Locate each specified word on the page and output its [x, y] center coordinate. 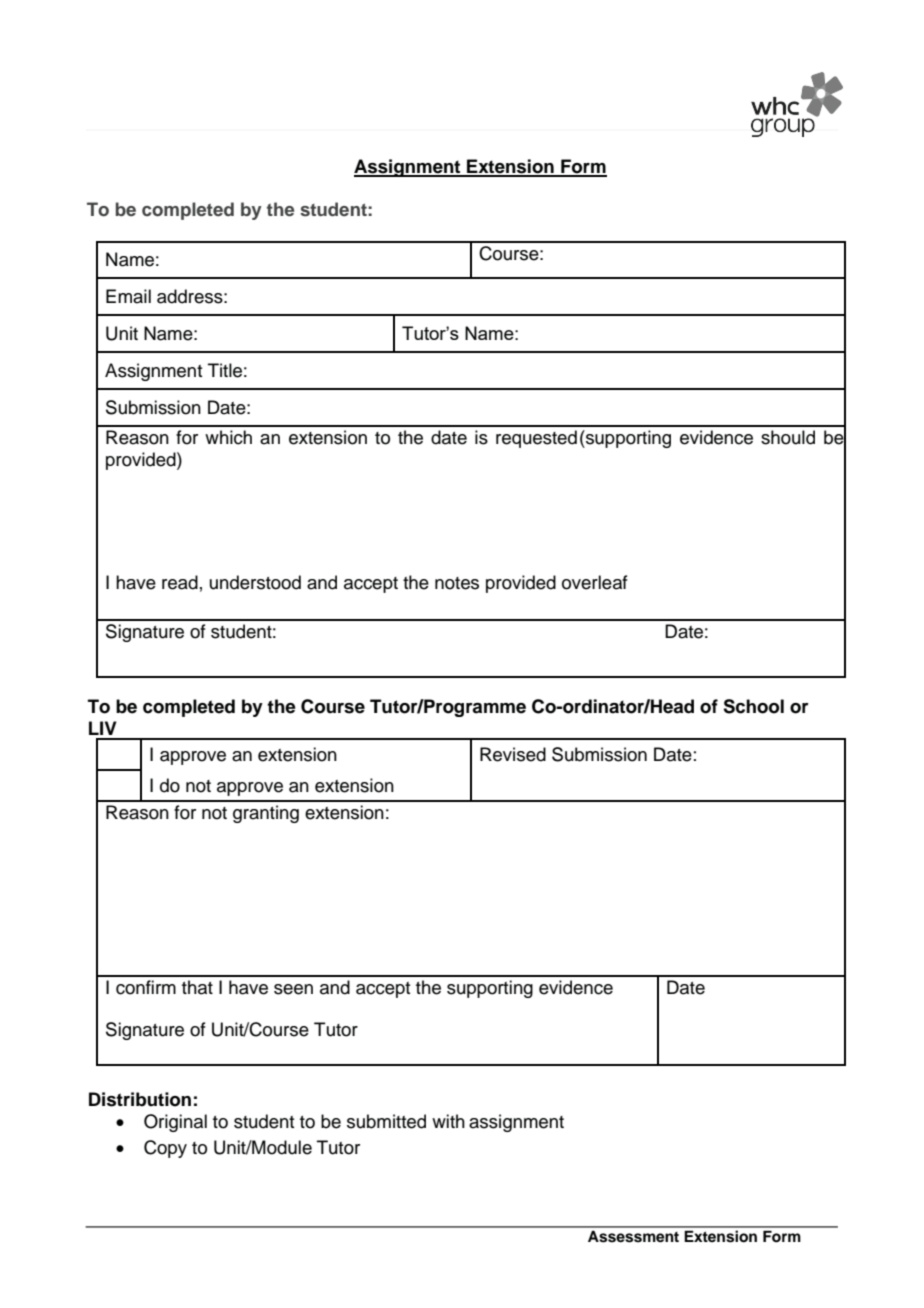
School [753, 706]
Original [175, 1123]
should [788, 437]
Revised [513, 754]
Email [128, 296]
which [228, 437]
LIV [103, 728]
